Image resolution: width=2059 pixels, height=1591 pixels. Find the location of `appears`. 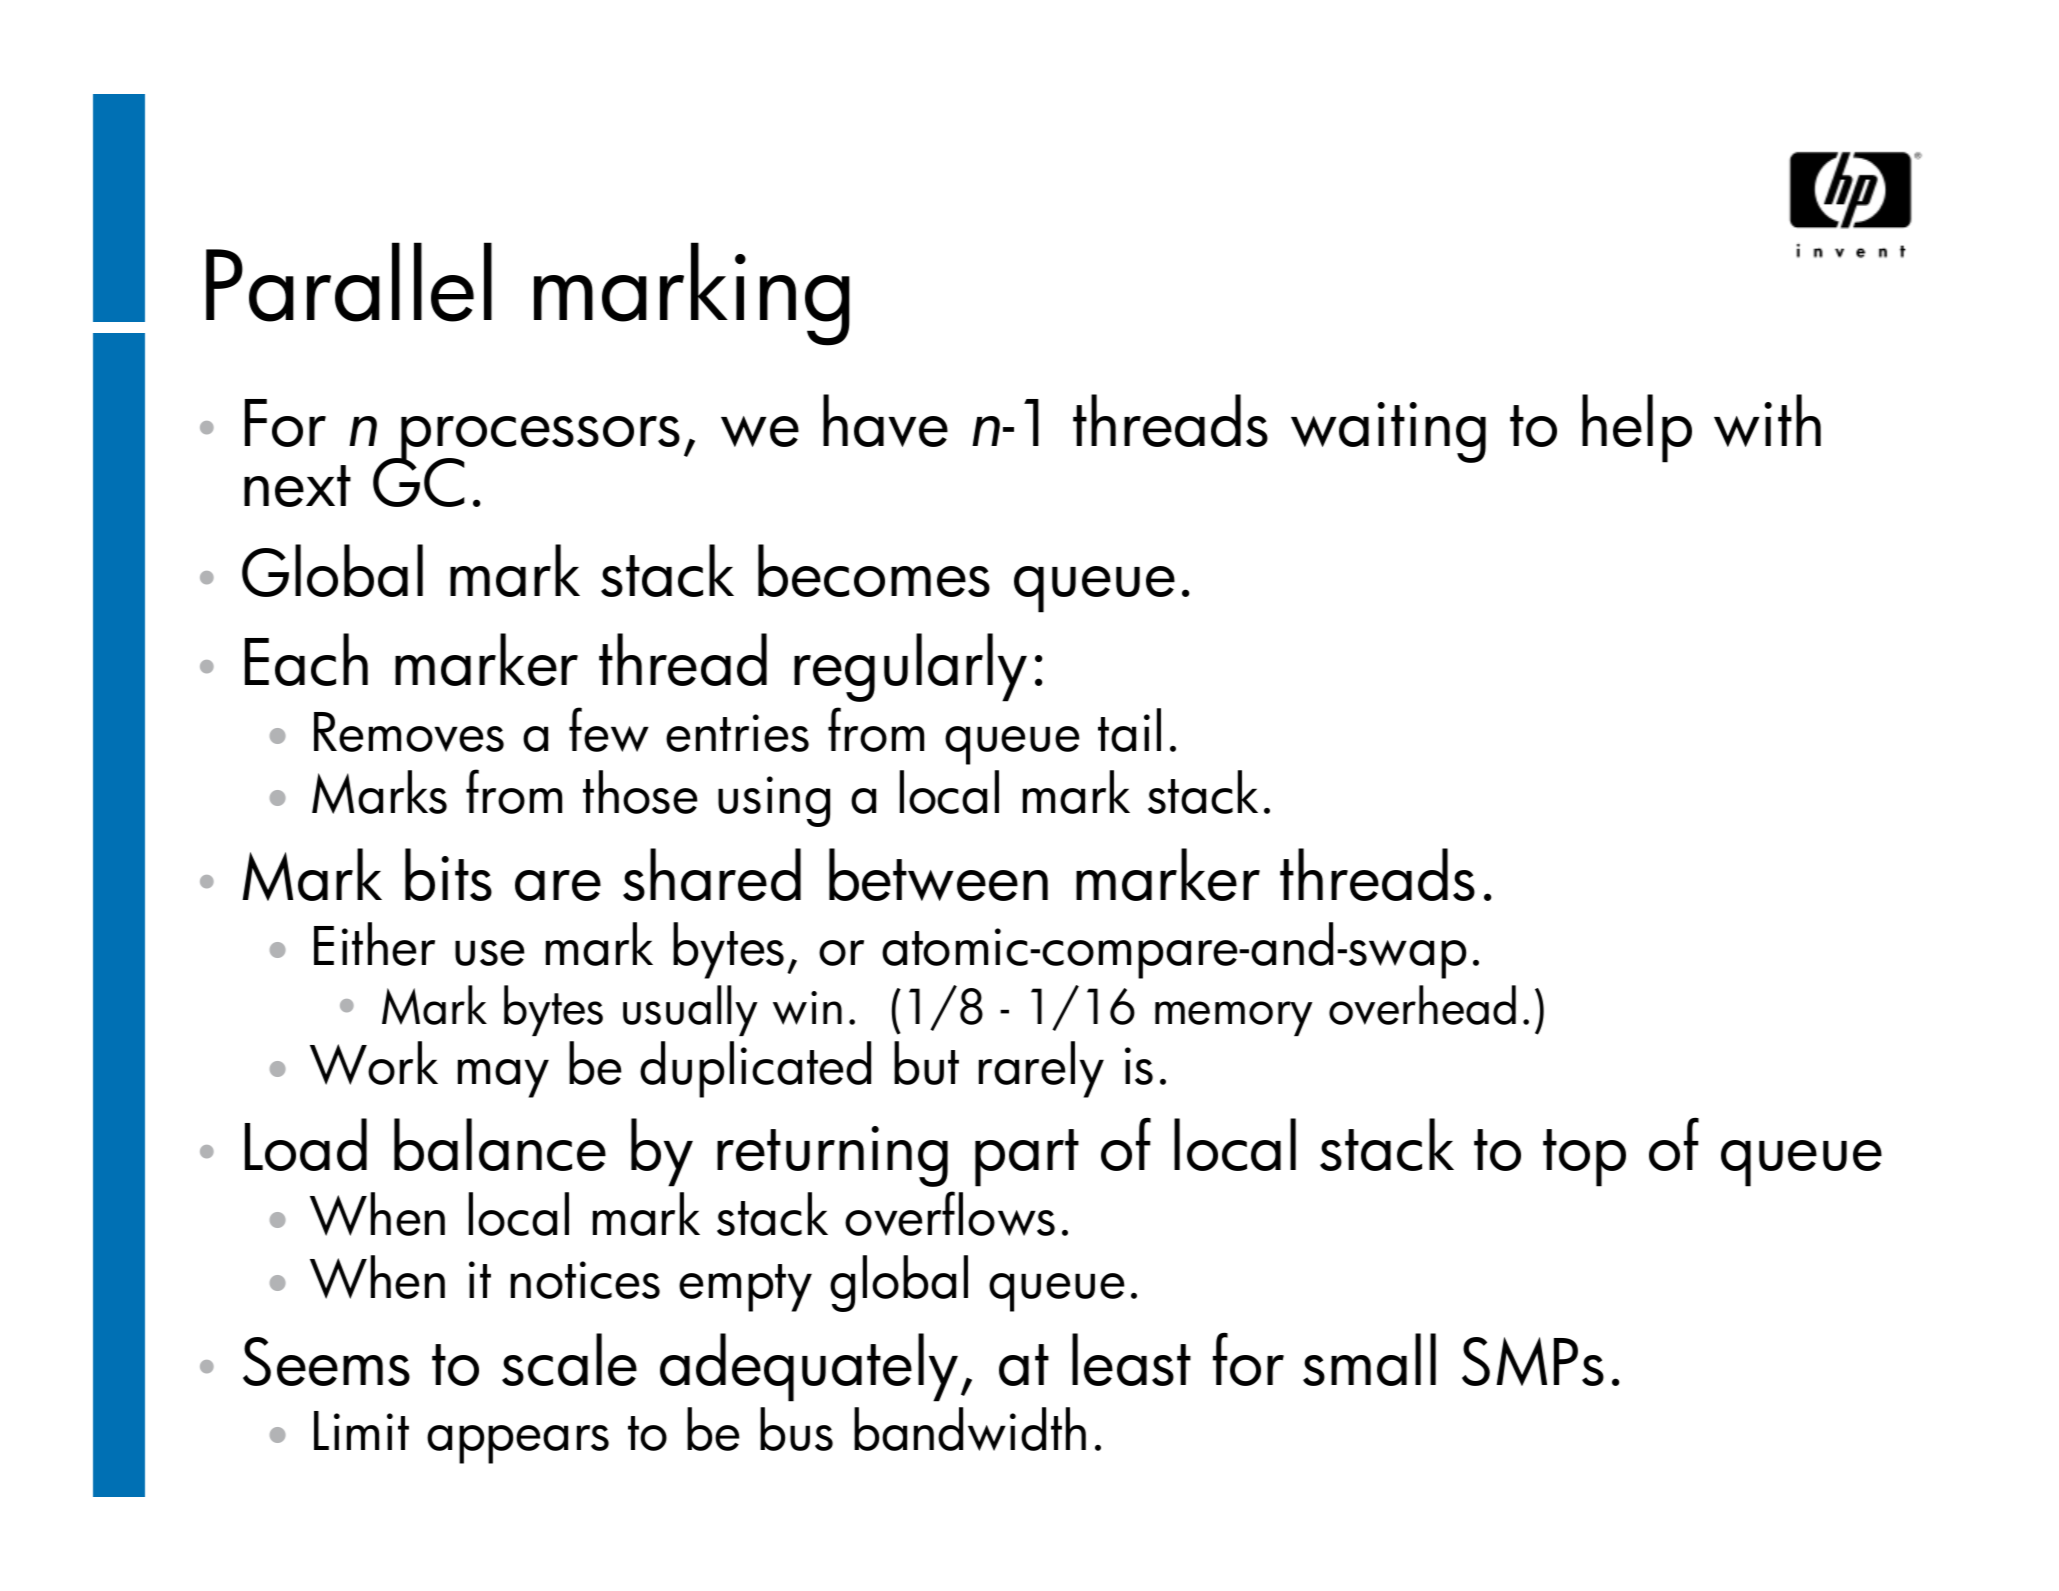

appears is located at coordinates (518, 1444).
